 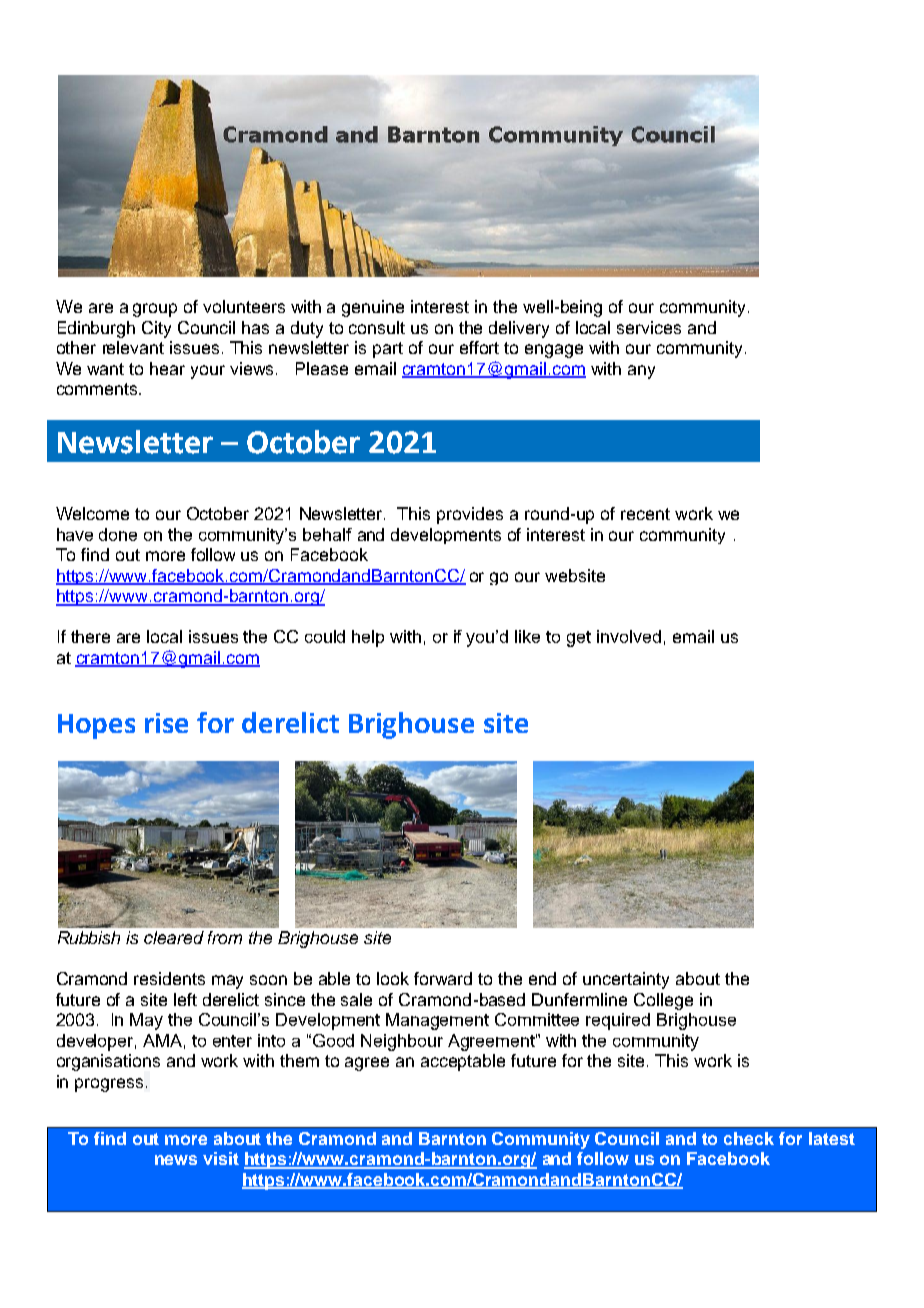 What do you see at coordinates (402, 1042) in the image?
I see `Neighbour` at bounding box center [402, 1042].
